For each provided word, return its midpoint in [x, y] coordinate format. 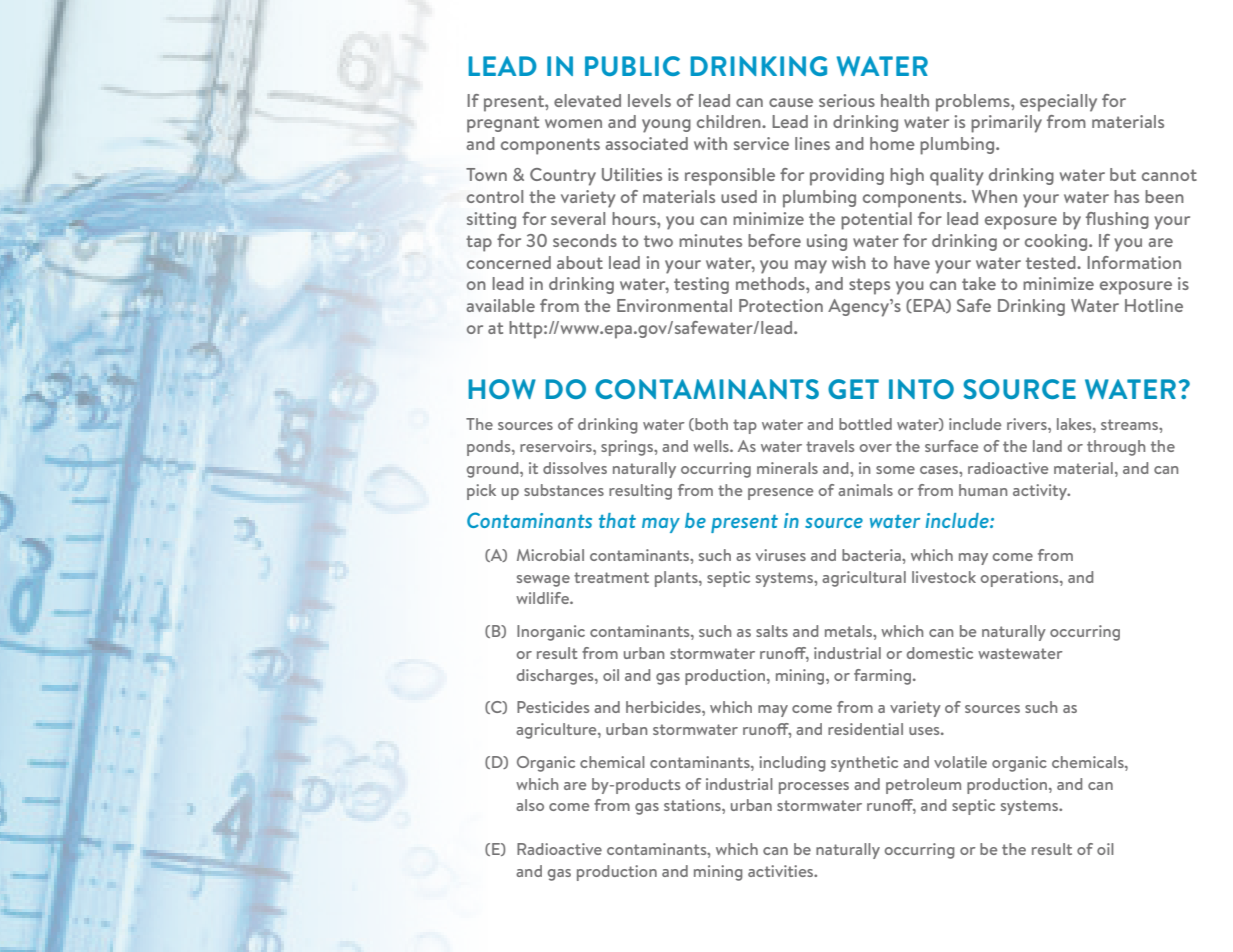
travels [830, 446]
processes [814, 788]
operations [1021, 579]
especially [1058, 103]
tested [1052, 262]
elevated [587, 100]
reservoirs [557, 446]
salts [772, 631]
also [530, 805]
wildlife [543, 598]
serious [847, 100]
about [580, 262]
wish [849, 262]
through [1116, 448]
